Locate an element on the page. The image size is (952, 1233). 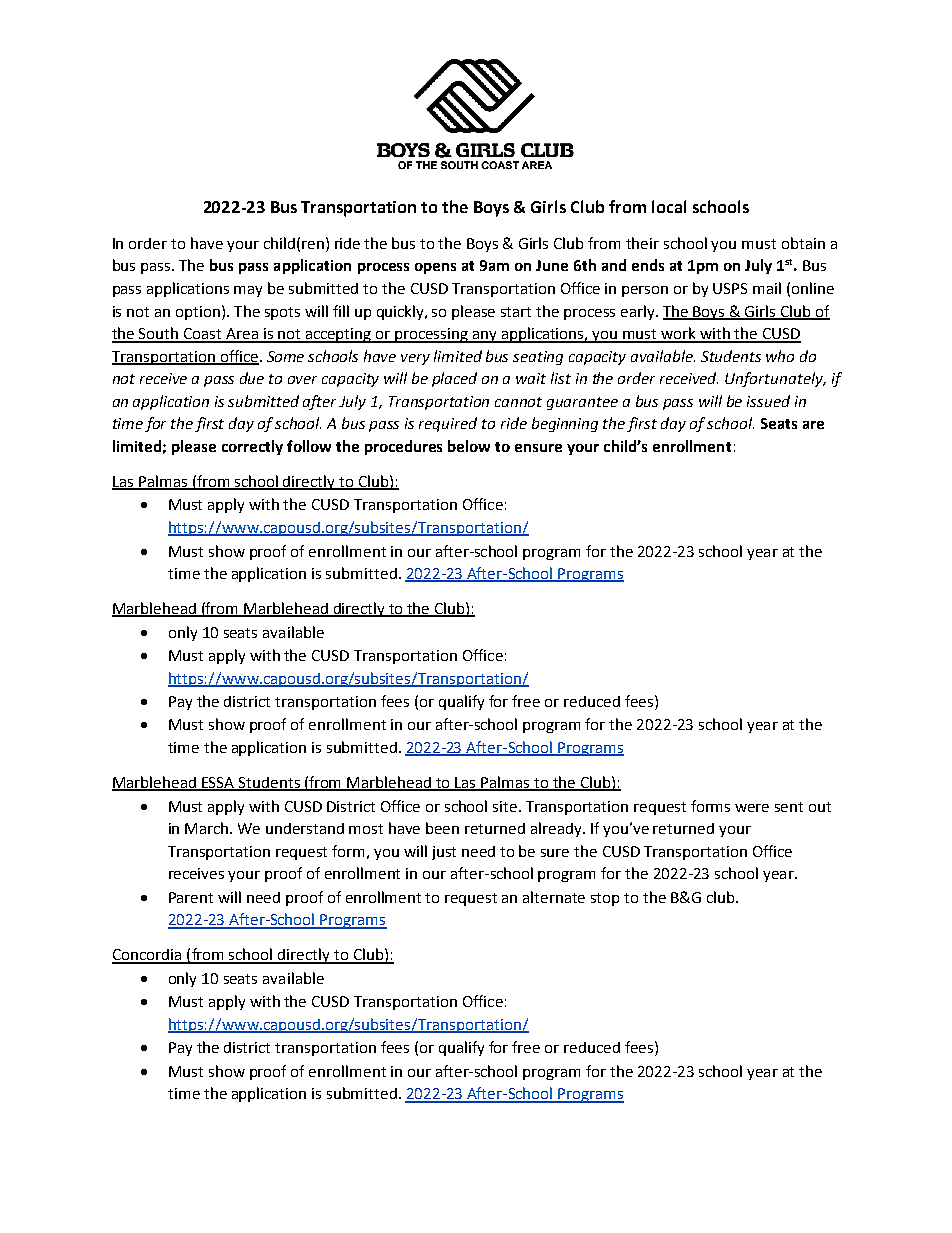
cannot is located at coordinates (518, 402).
